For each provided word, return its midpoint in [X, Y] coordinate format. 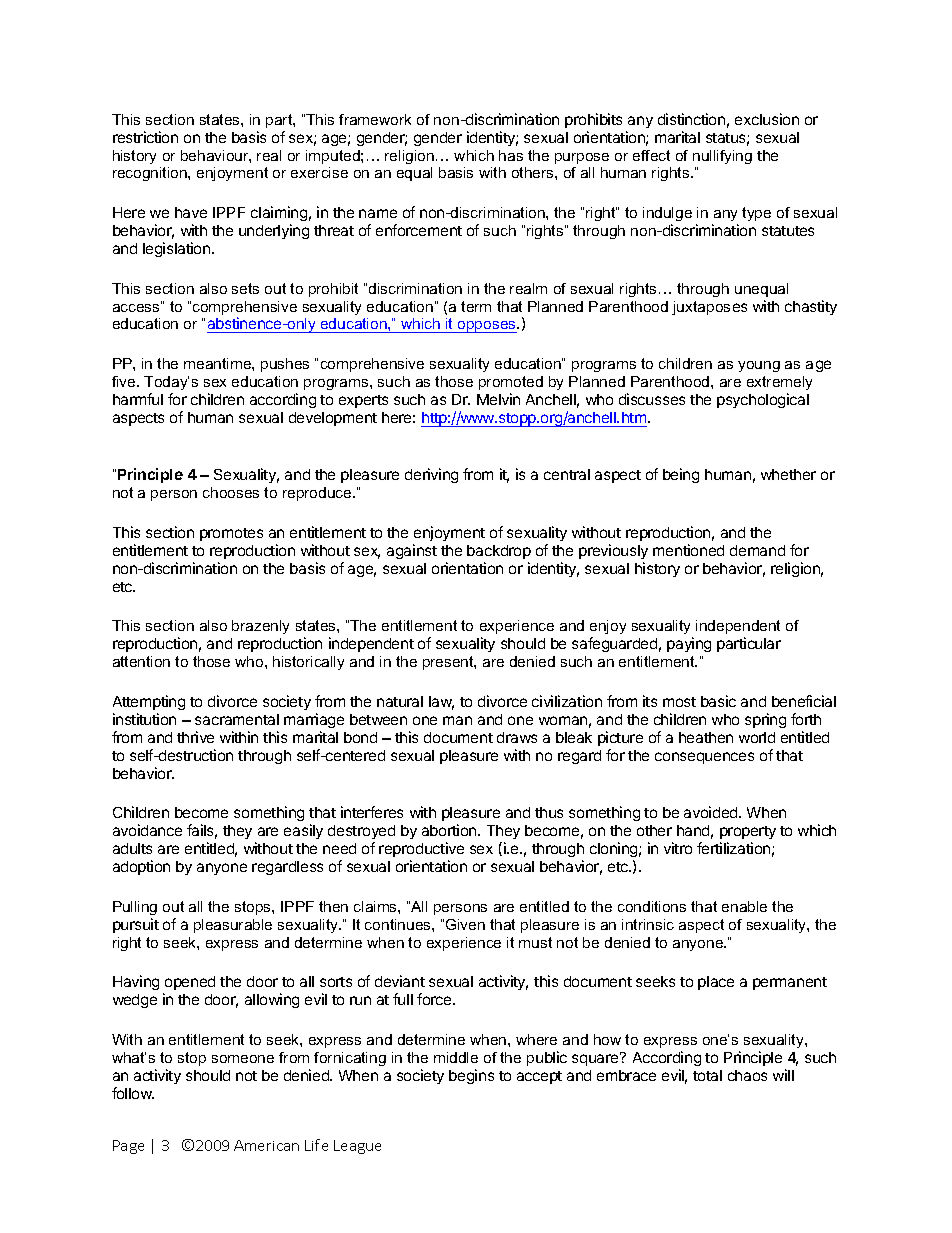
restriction [145, 137]
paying [689, 644]
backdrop [499, 552]
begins [471, 1076]
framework [375, 119]
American [266, 1145]
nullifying [722, 157]
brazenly [260, 627]
